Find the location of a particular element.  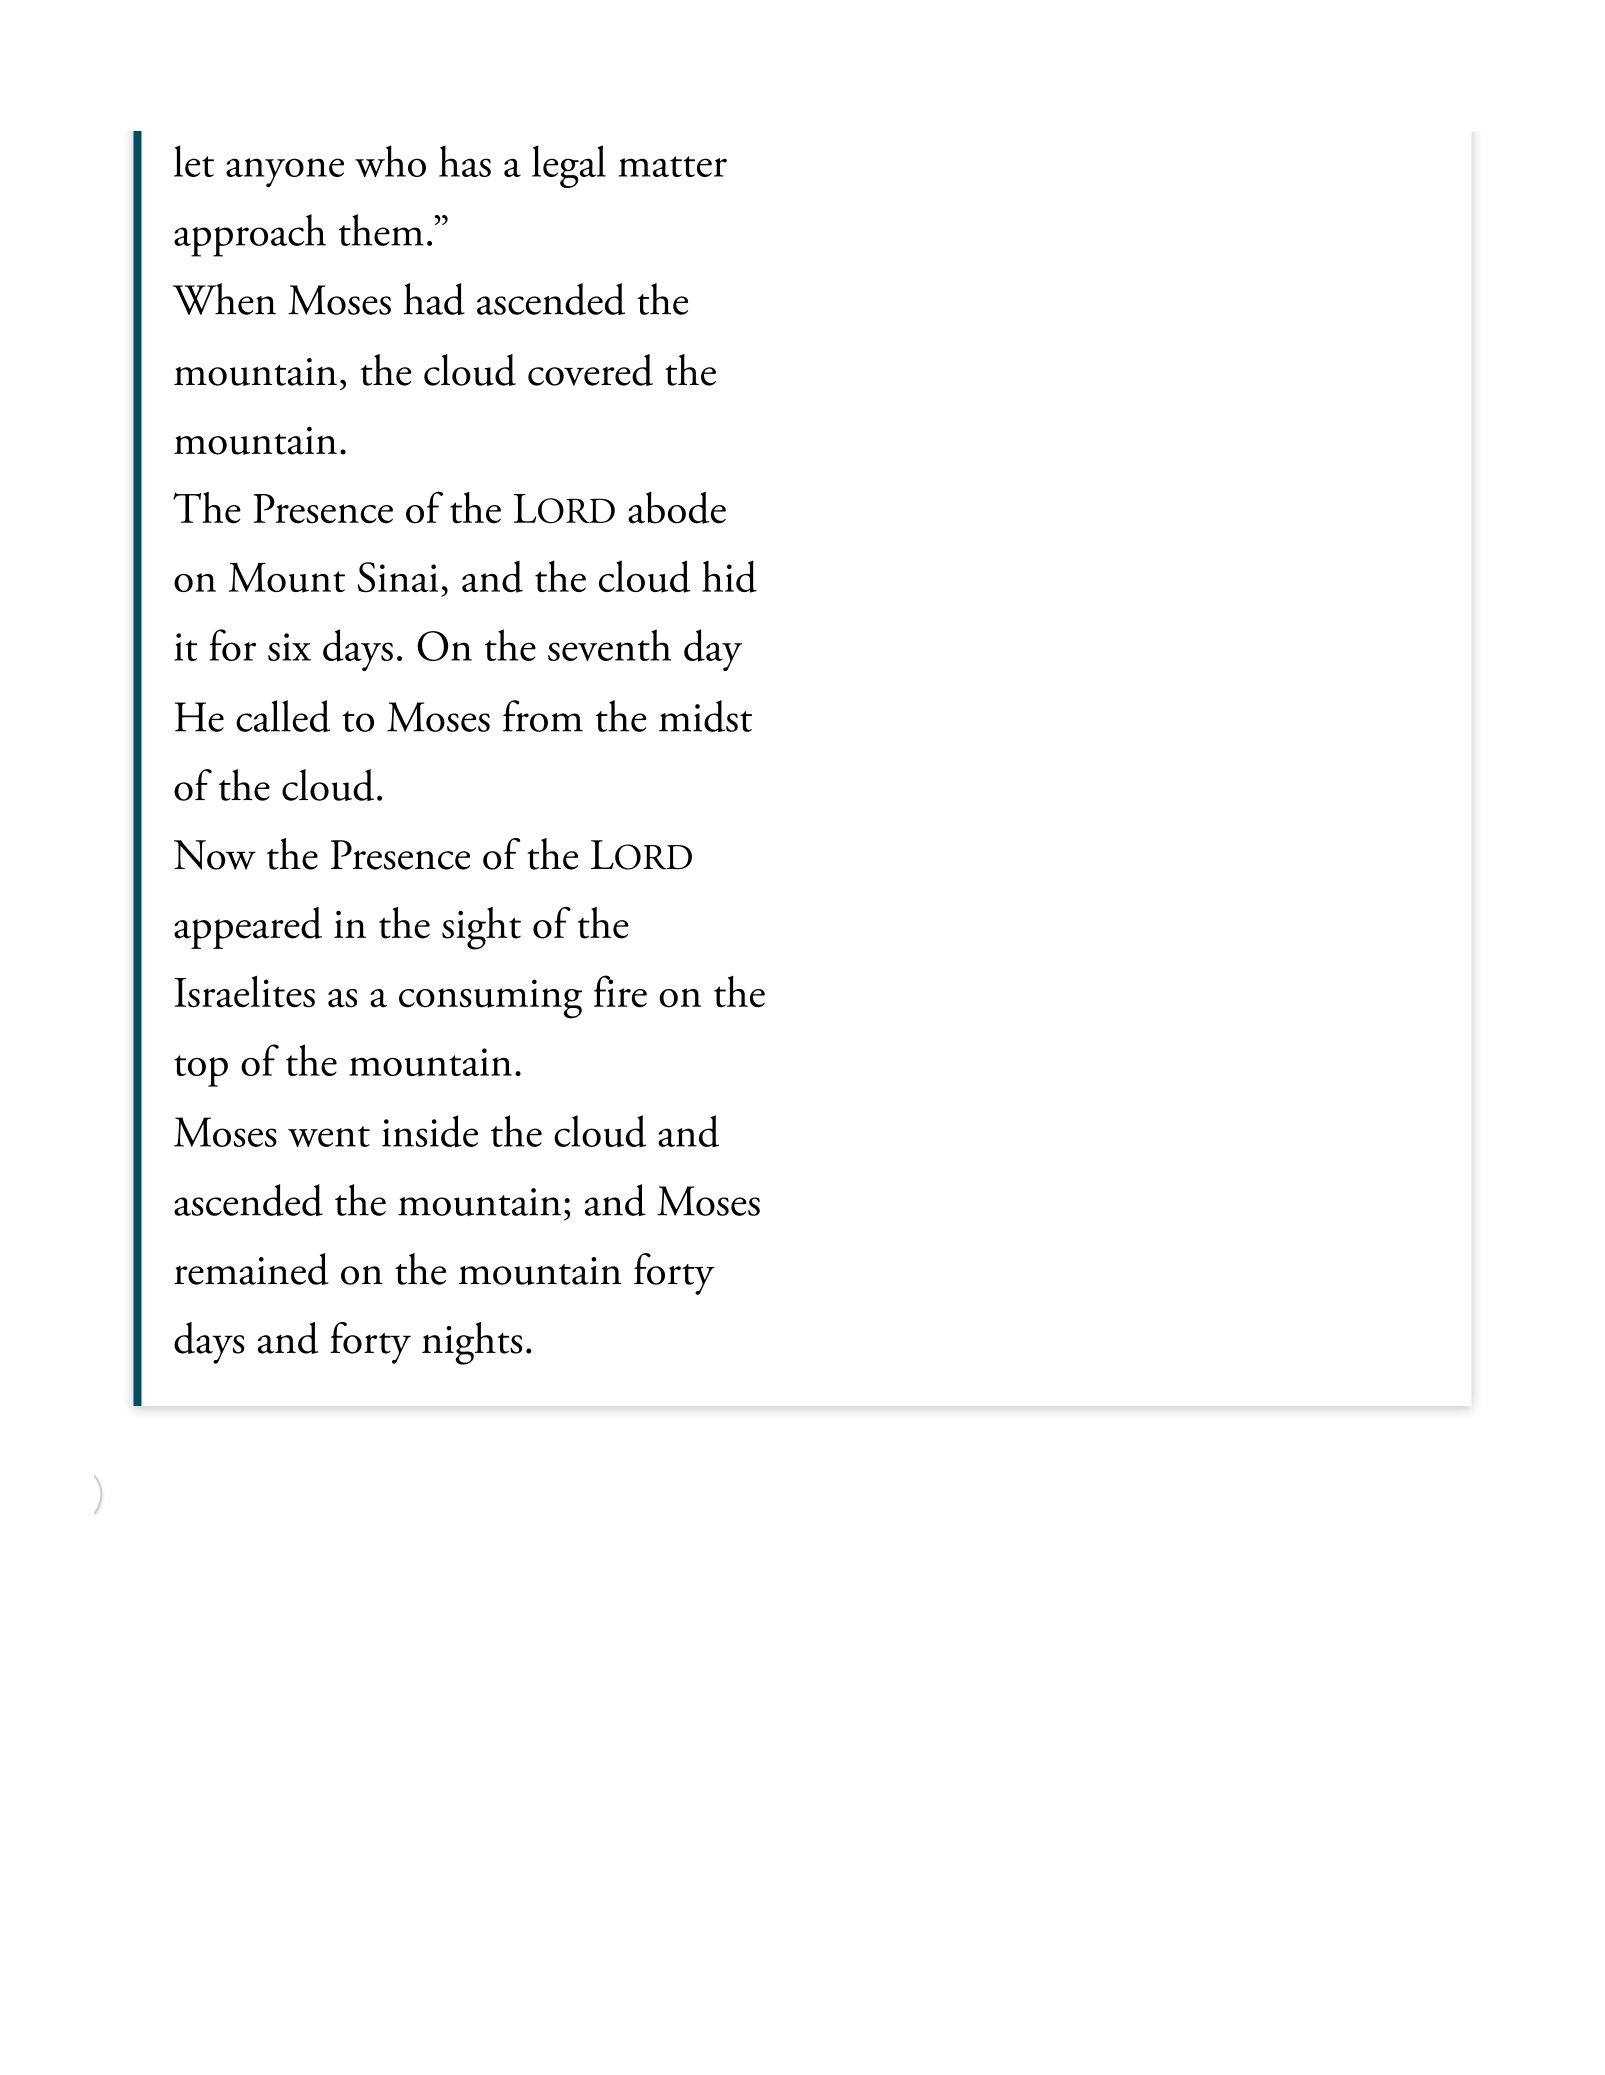

nights is located at coordinates (472, 1343).
